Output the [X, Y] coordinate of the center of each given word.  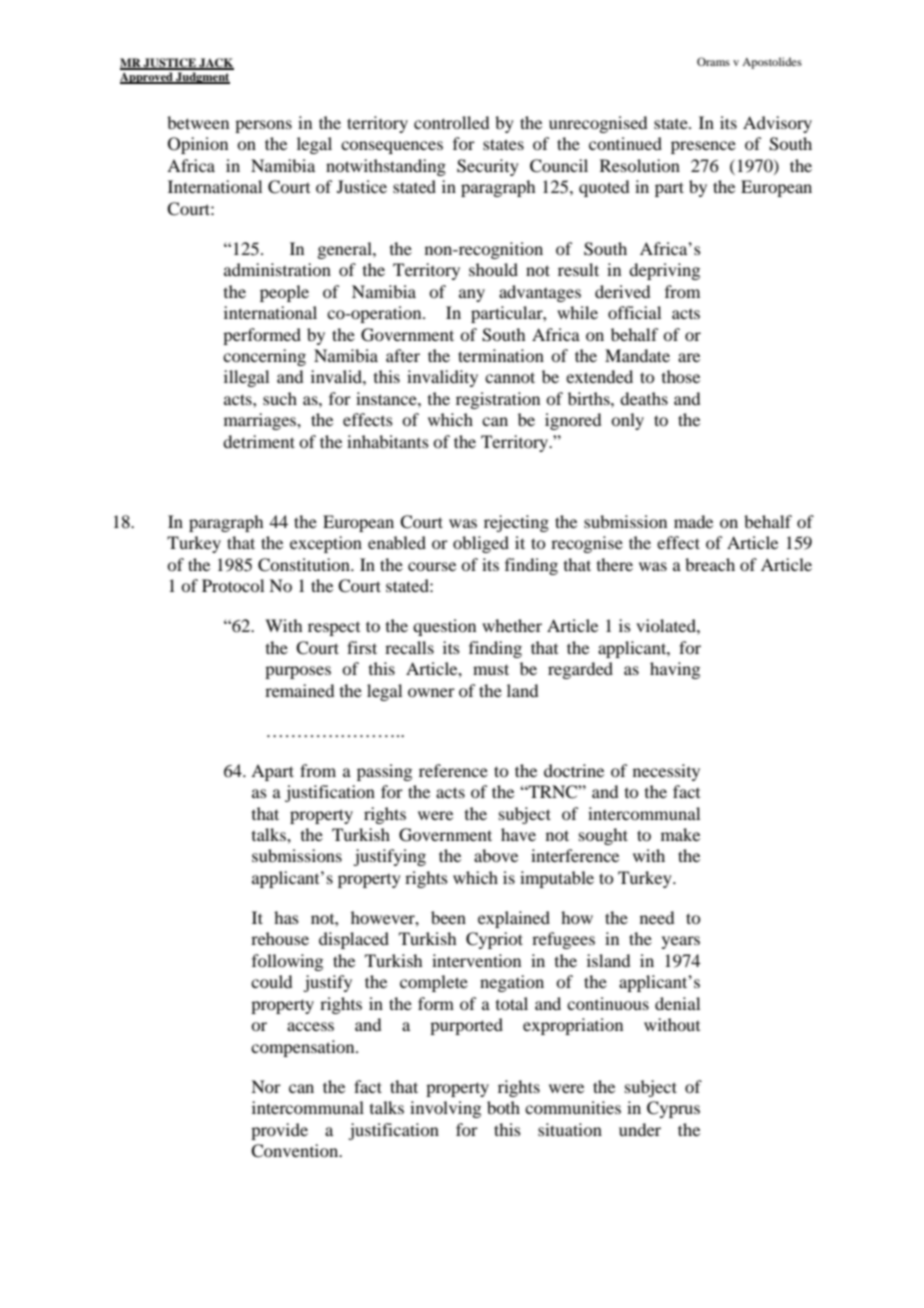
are [689, 357]
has [286, 917]
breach [710, 564]
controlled [451, 122]
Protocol [233, 585]
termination [501, 355]
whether [512, 625]
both [503, 1107]
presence [703, 147]
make [680, 834]
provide [279, 1131]
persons [263, 126]
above [496, 855]
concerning [264, 357]
